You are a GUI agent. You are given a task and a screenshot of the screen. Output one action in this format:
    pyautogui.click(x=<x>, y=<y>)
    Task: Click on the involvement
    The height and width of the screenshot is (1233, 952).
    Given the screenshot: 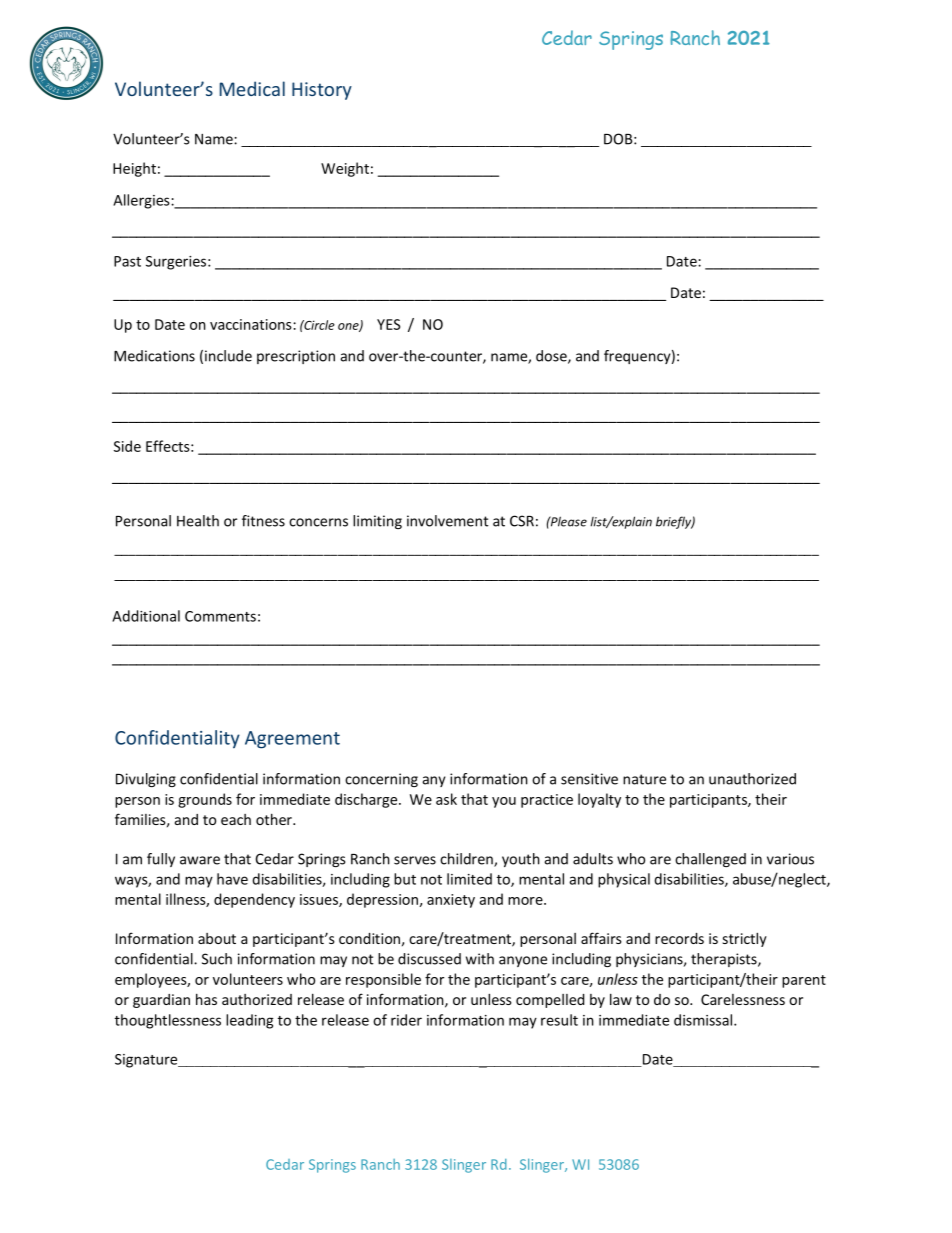 What is the action you would take?
    pyautogui.click(x=448, y=521)
